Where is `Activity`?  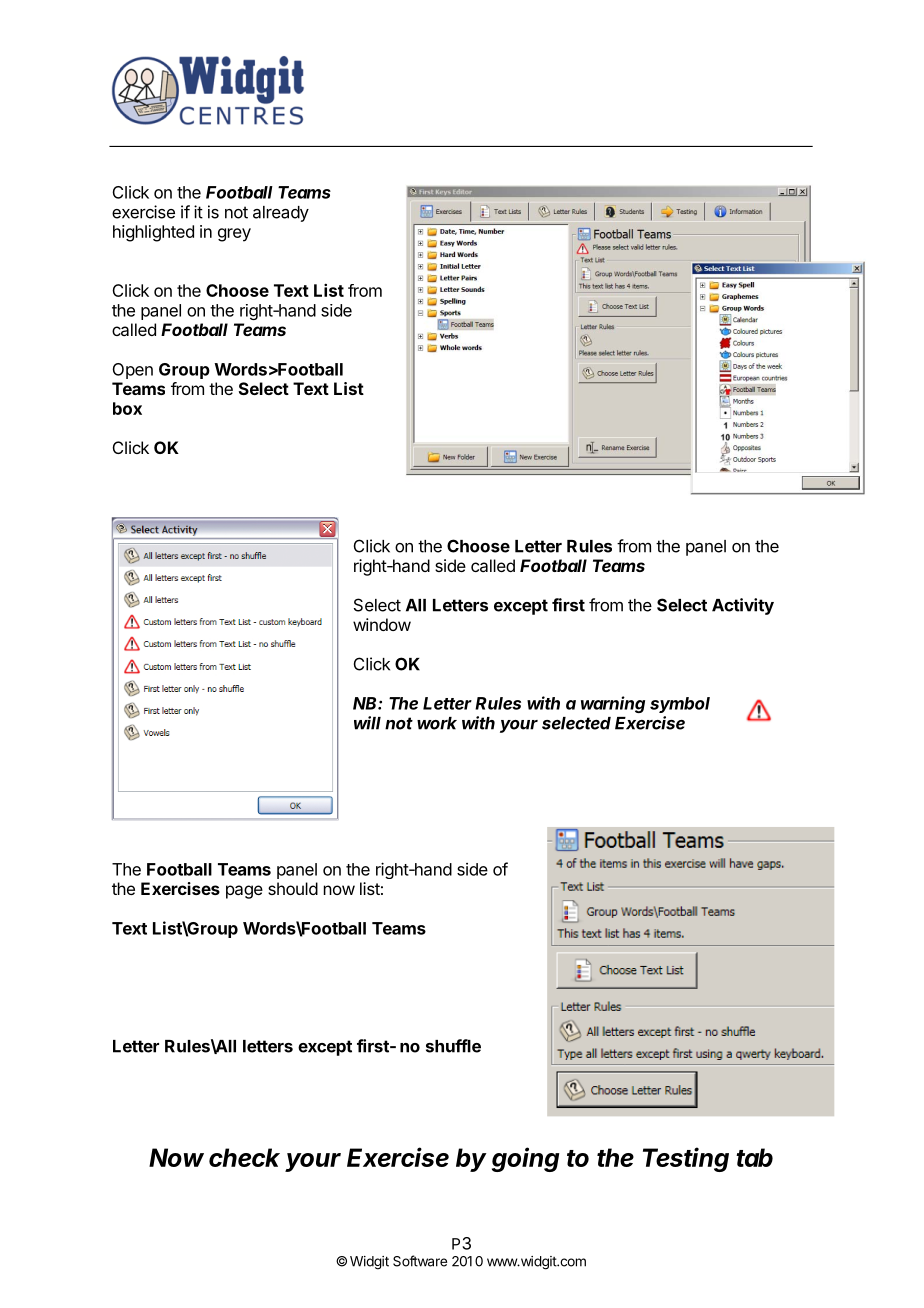
Activity is located at coordinates (743, 606).
